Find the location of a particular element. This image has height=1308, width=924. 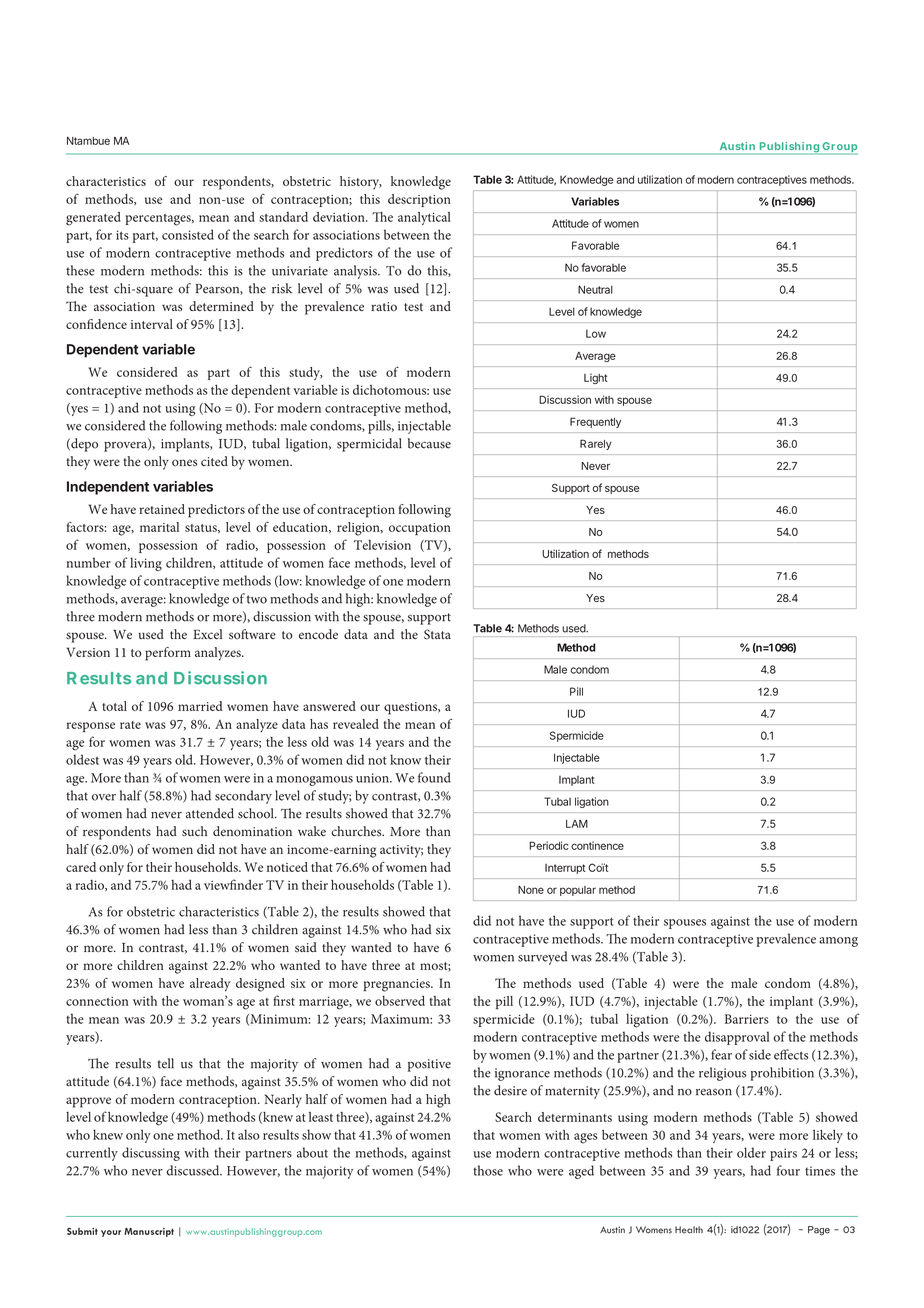

Rarely is located at coordinates (596, 444).
